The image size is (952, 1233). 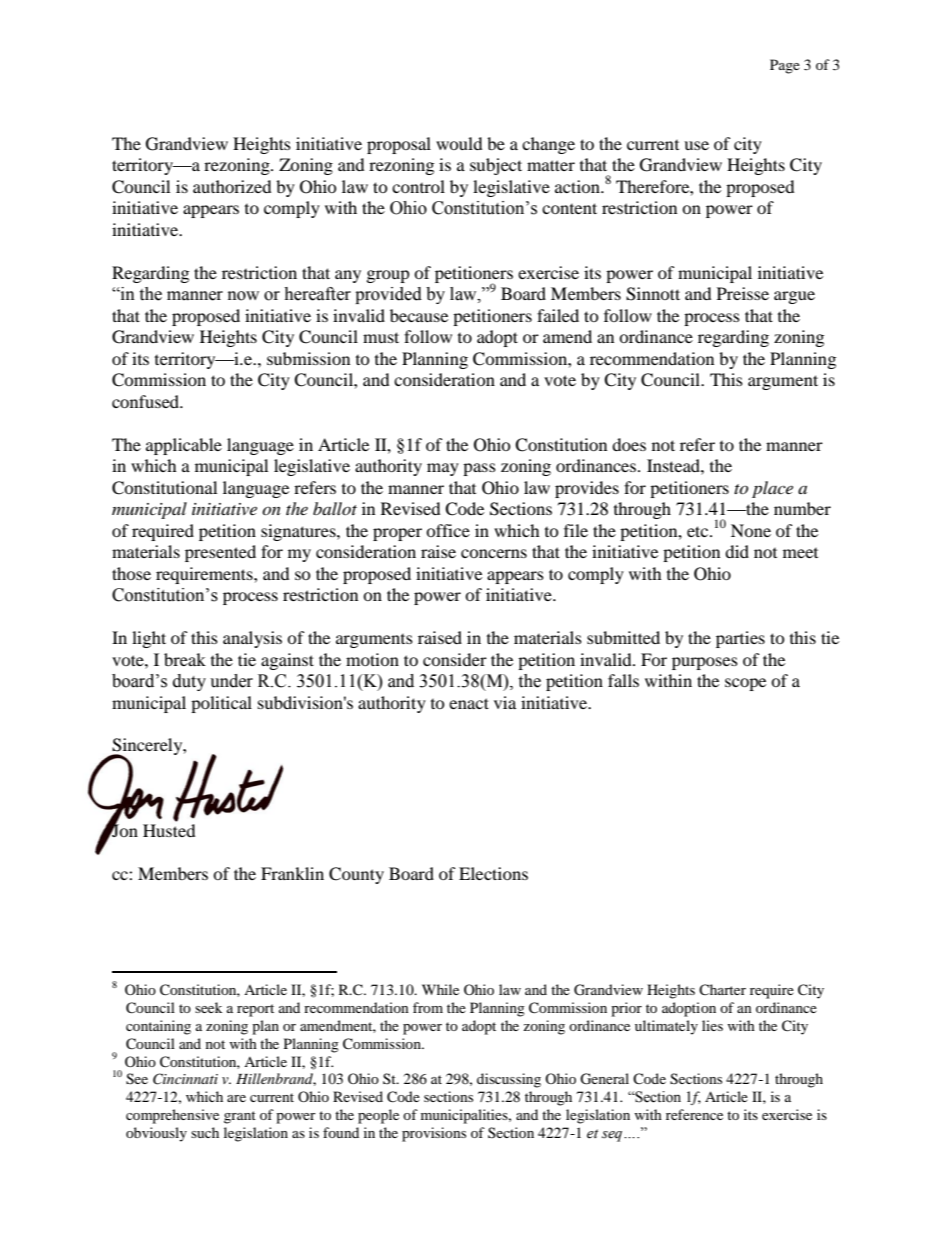 I want to click on provisions, so click(x=434, y=1134).
